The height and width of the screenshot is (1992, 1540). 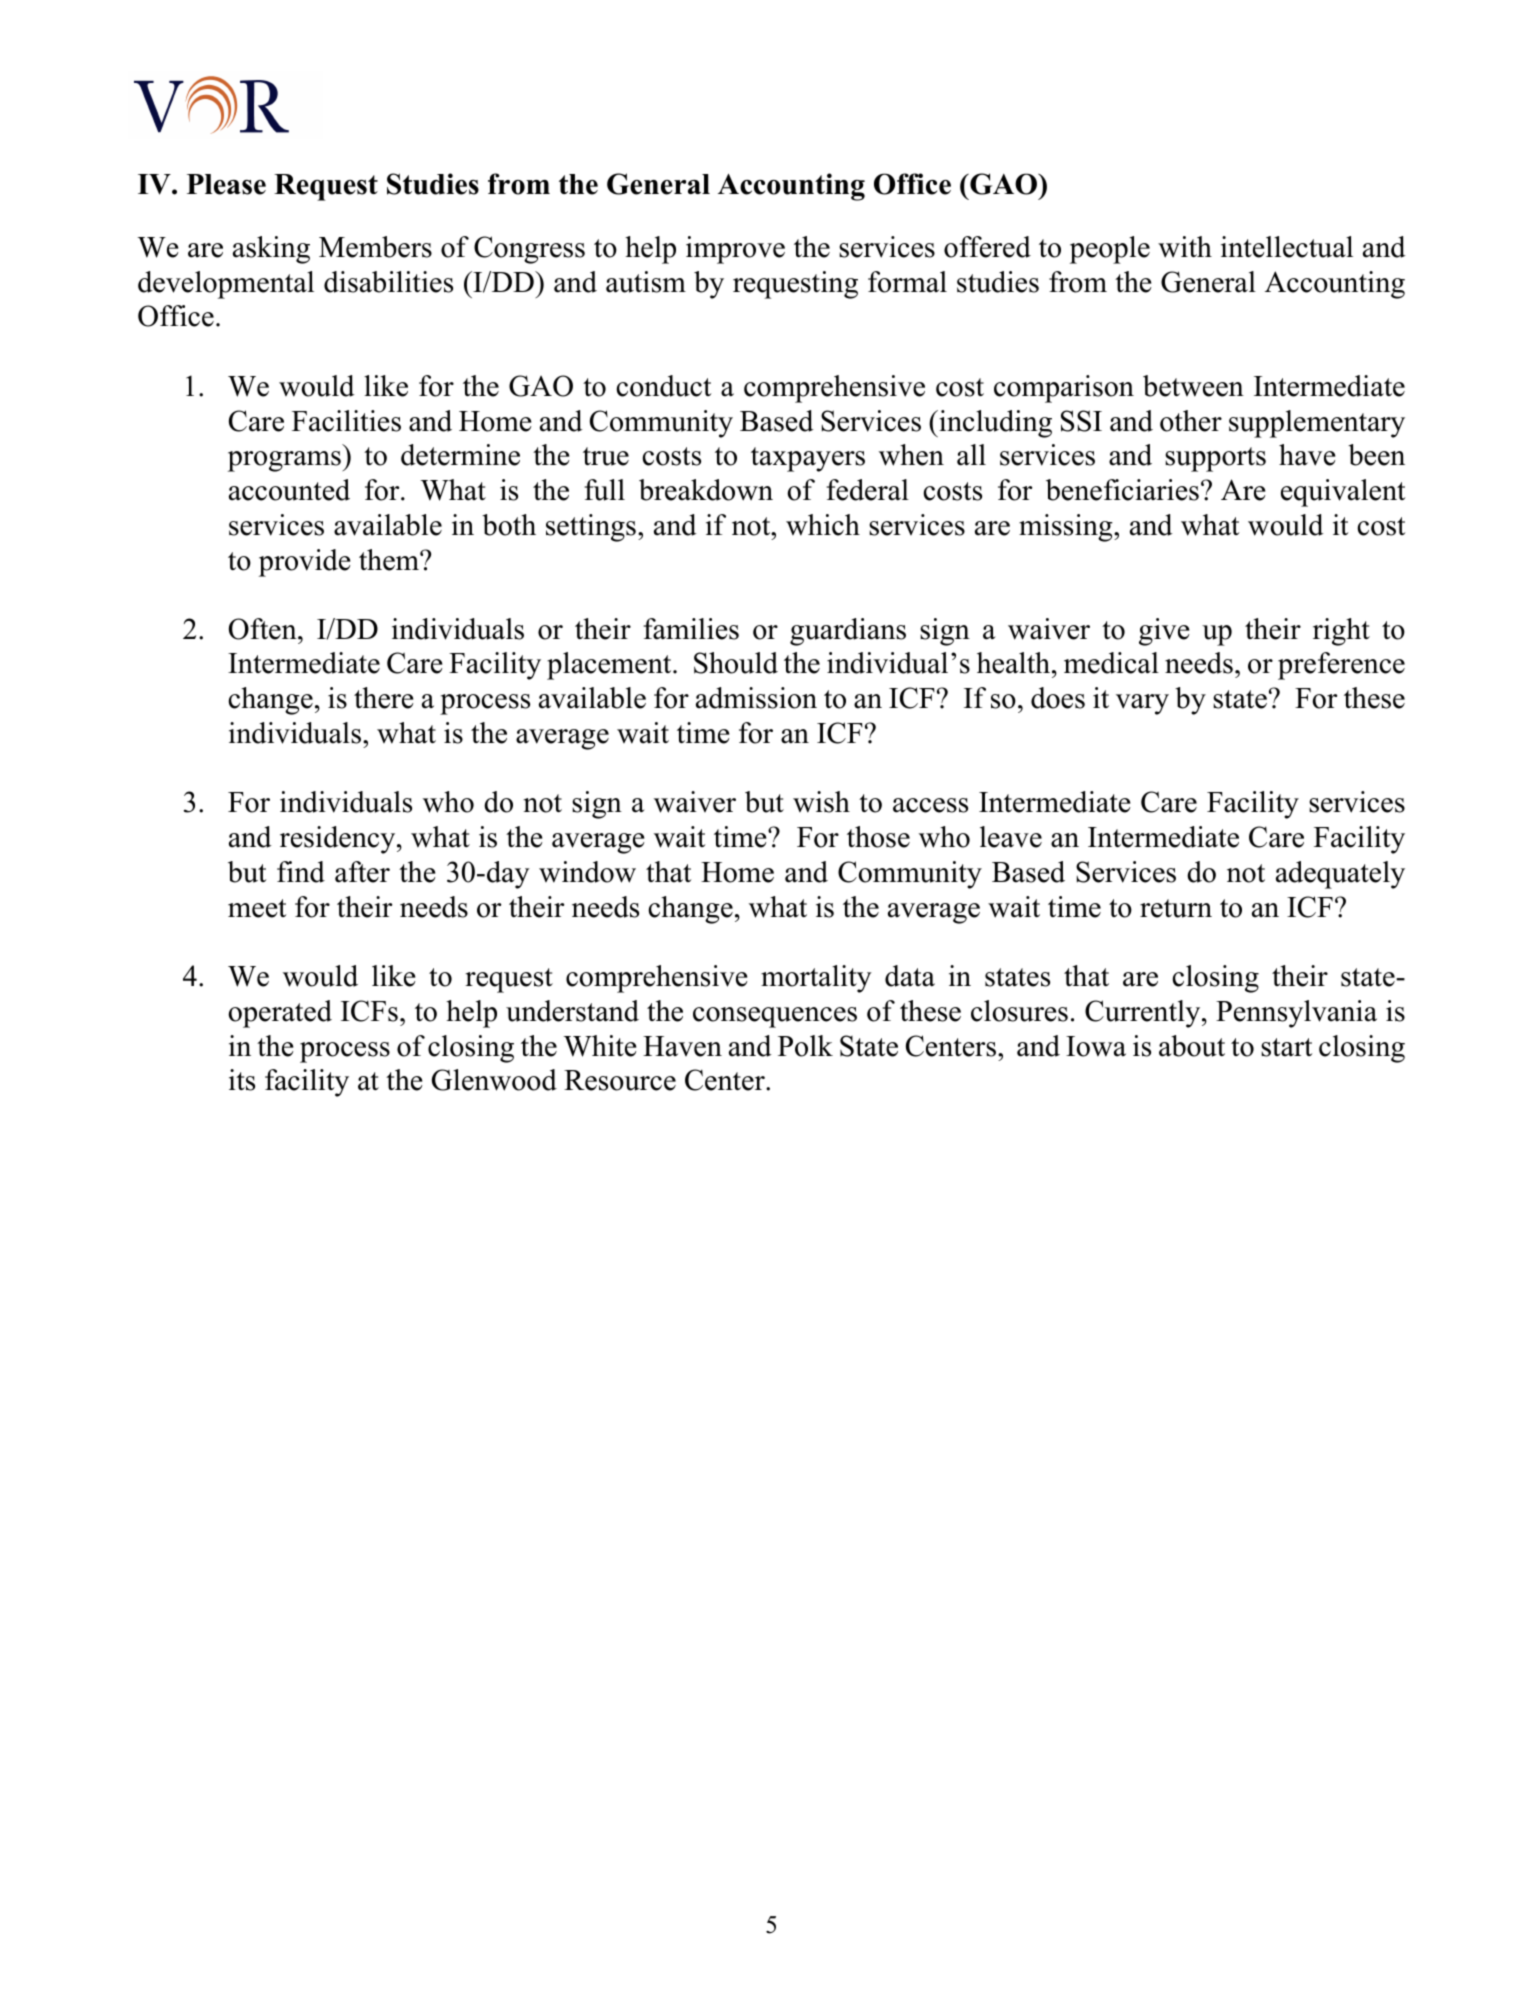 What do you see at coordinates (735, 250) in the screenshot?
I see `improve` at bounding box center [735, 250].
